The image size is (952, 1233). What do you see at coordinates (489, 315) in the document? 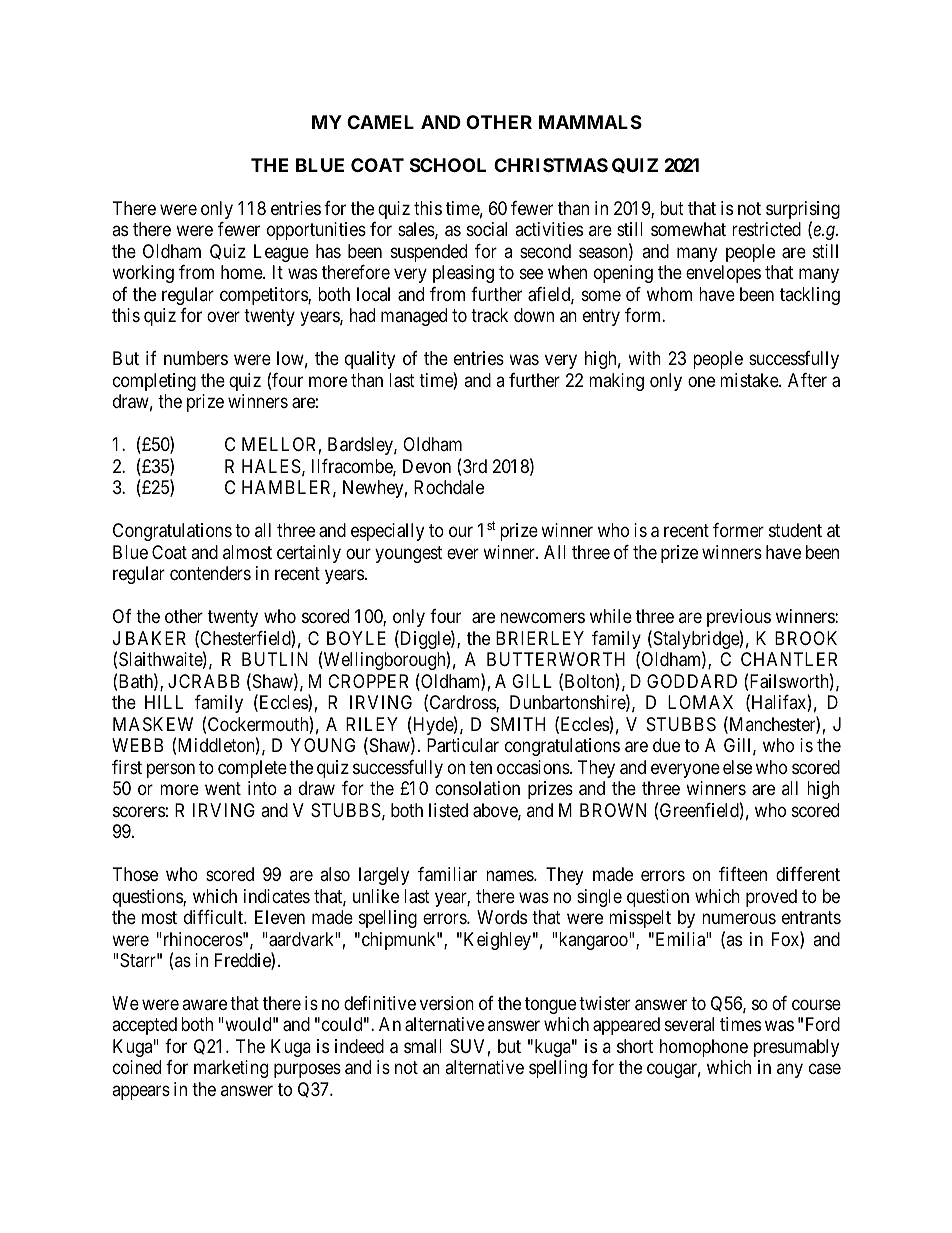
I see `track` at bounding box center [489, 315].
